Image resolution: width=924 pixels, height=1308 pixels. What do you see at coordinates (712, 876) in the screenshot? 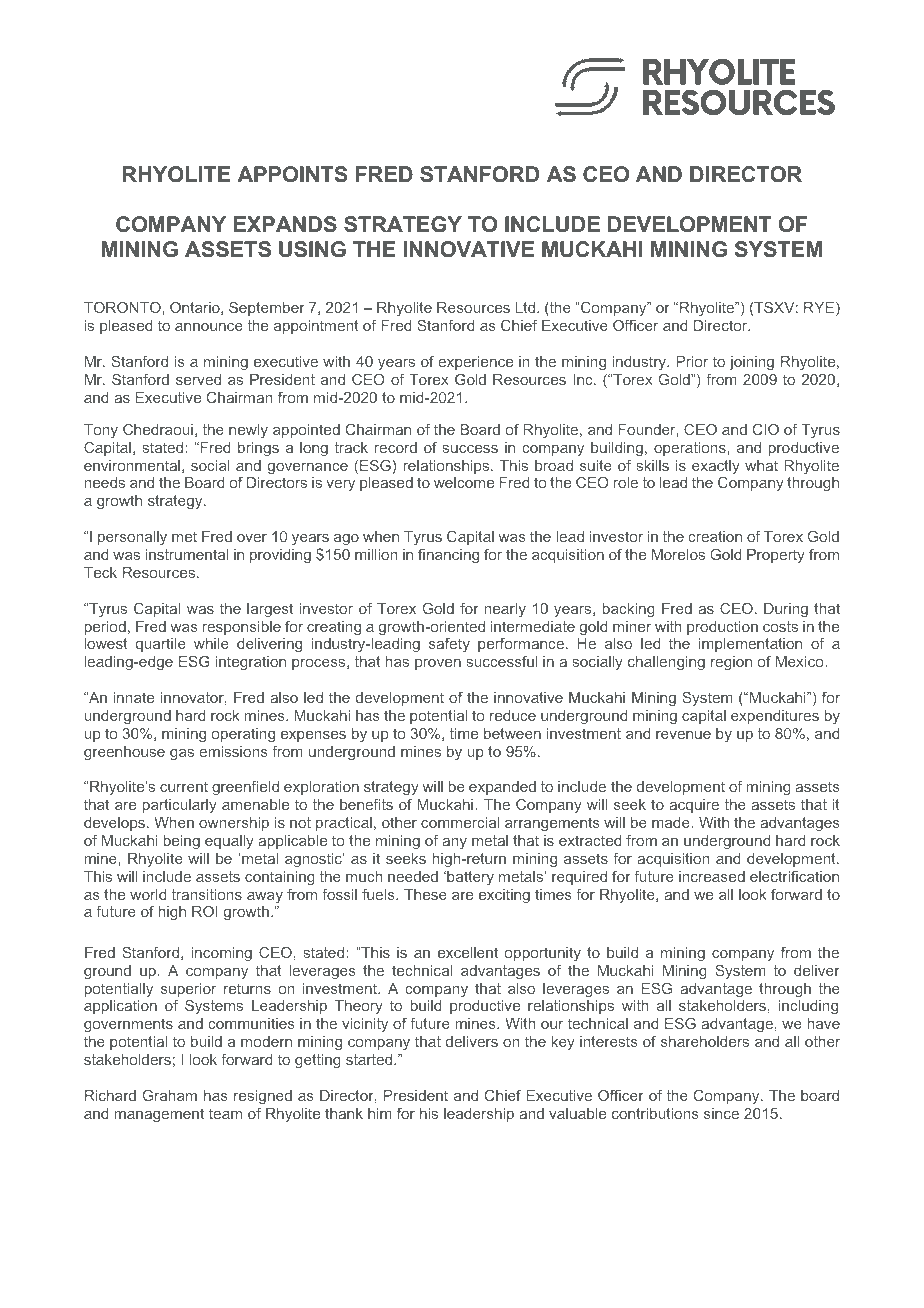
I see `increased` at bounding box center [712, 876].
